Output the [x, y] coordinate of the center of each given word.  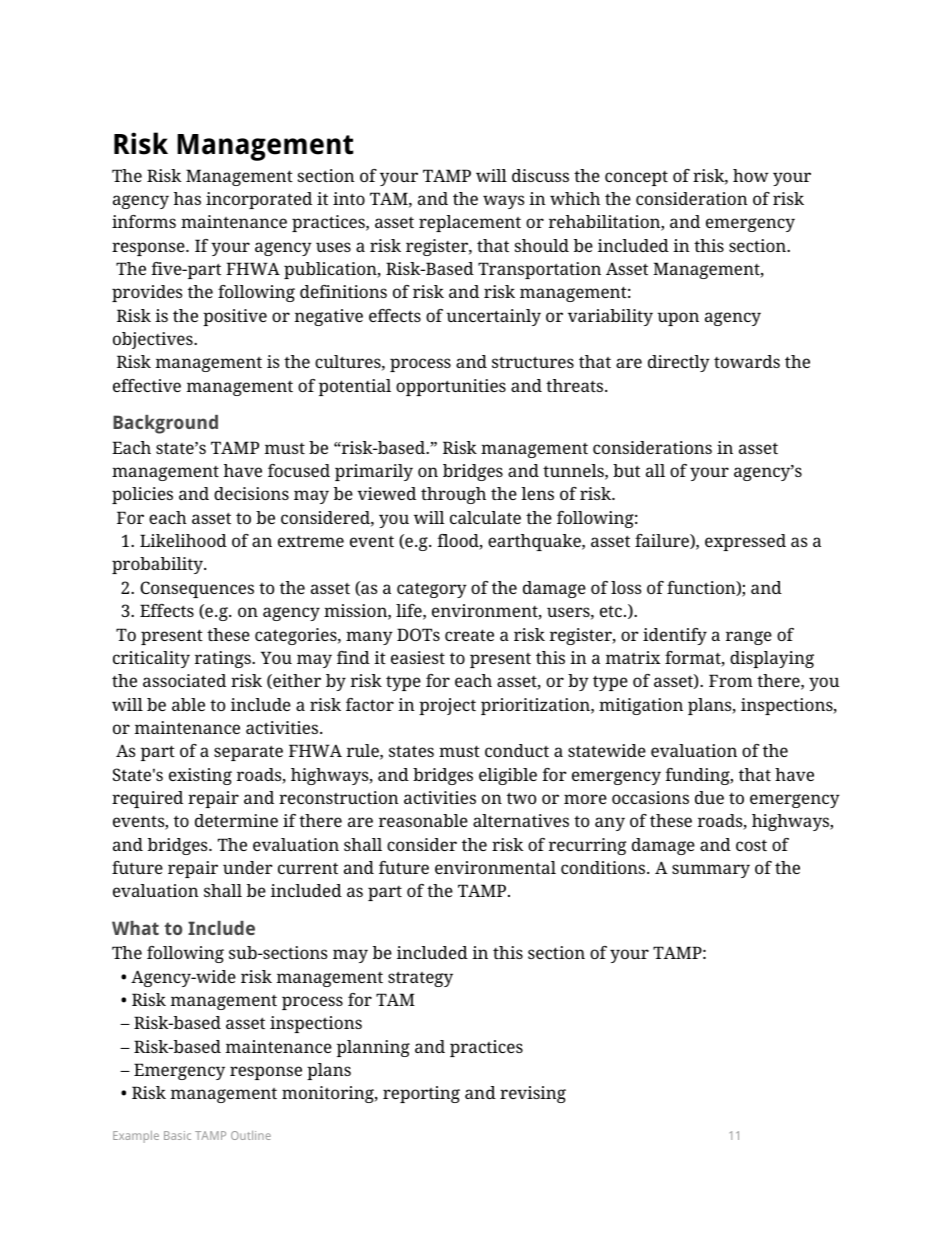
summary [711, 871]
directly [679, 363]
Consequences [197, 589]
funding [698, 776]
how [751, 175]
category [432, 590]
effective [147, 385]
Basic [177, 1135]
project [447, 706]
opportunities [451, 387]
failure [663, 541]
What [135, 928]
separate [248, 753]
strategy [420, 979]
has [187, 198]
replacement [470, 223]
